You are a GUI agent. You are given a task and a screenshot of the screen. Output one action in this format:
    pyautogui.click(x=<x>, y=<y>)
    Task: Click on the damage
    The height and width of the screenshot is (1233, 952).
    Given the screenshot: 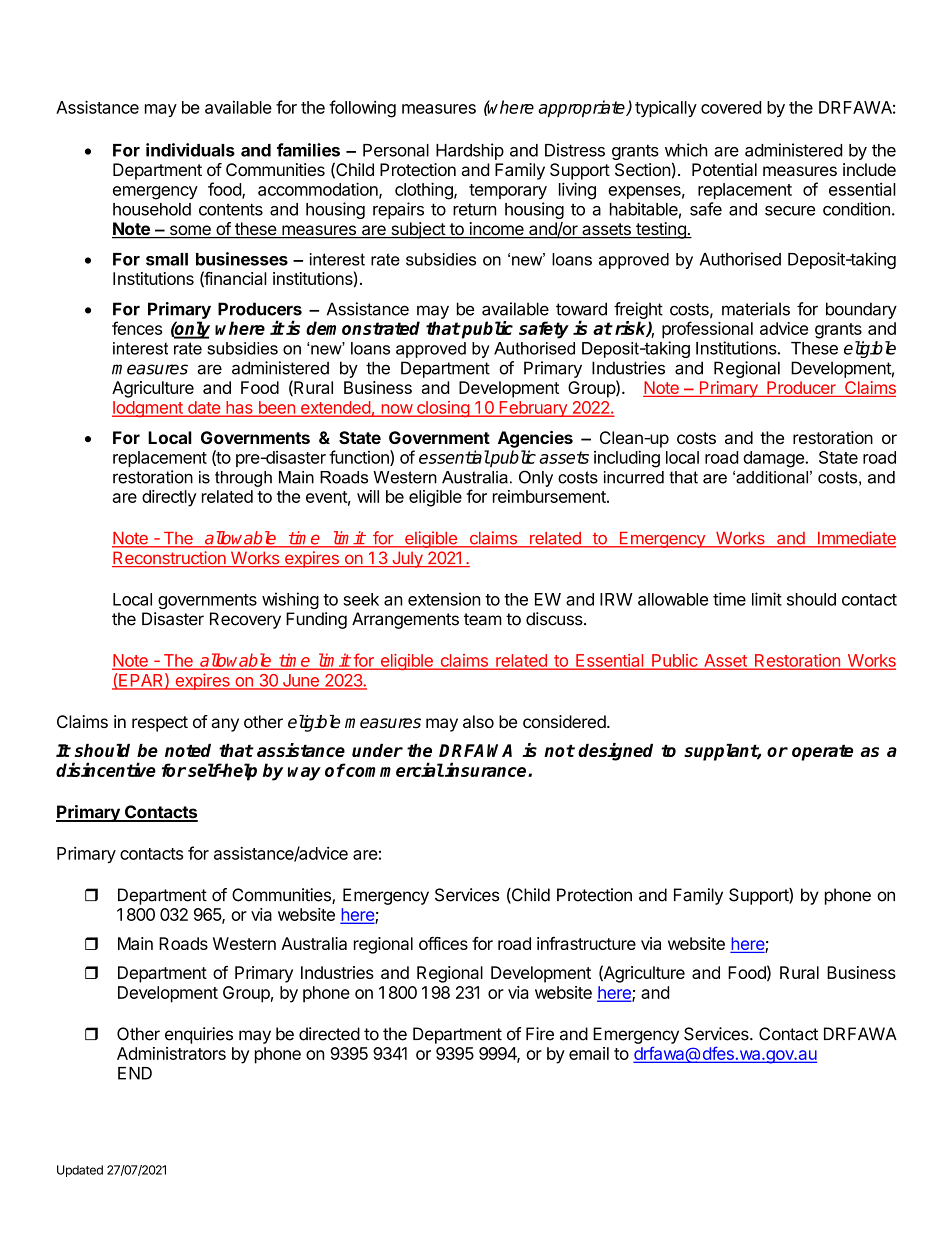 What is the action you would take?
    pyautogui.click(x=774, y=459)
